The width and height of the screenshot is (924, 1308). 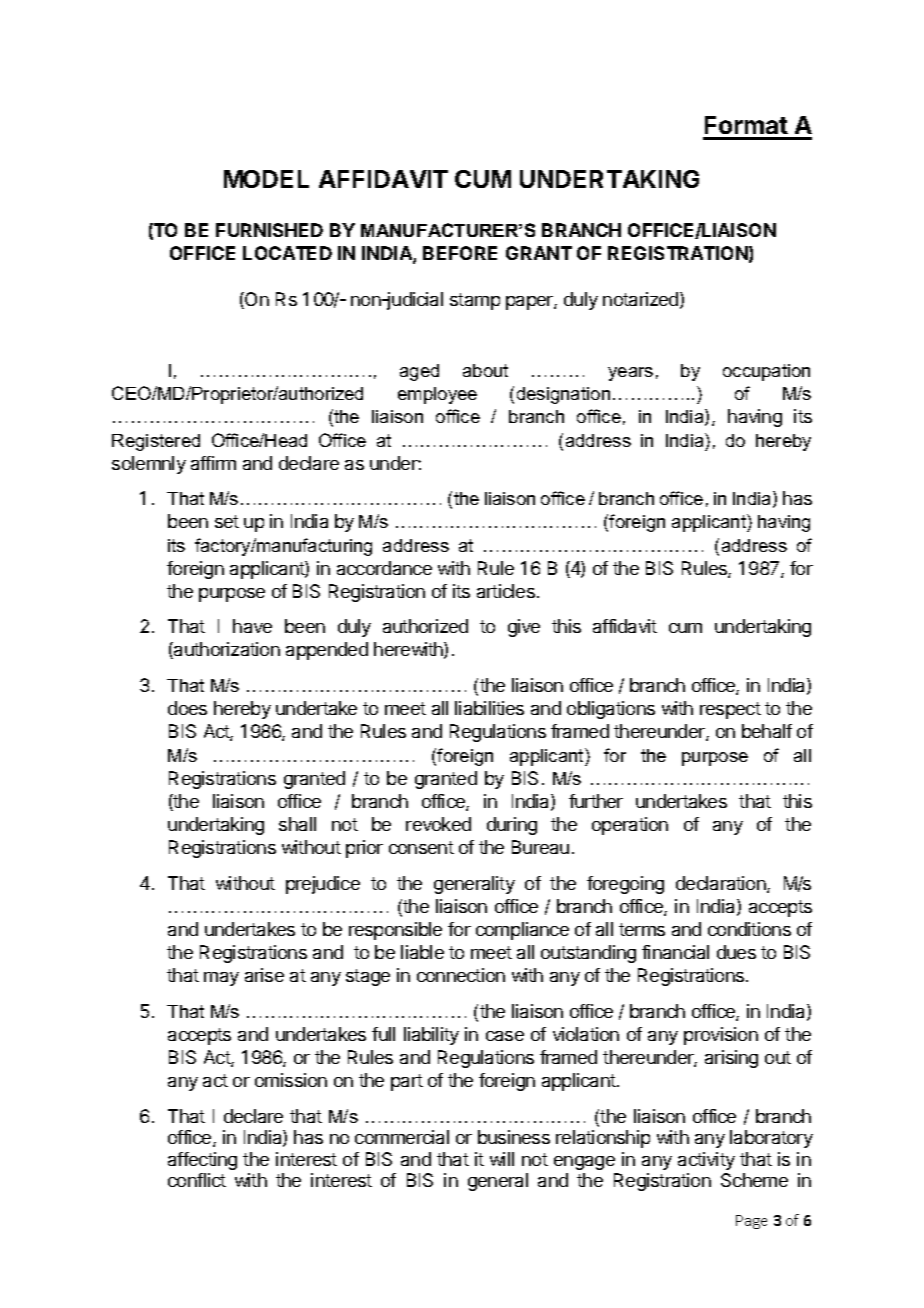 What do you see at coordinates (502, 1159) in the screenshot?
I see `will` at bounding box center [502, 1159].
